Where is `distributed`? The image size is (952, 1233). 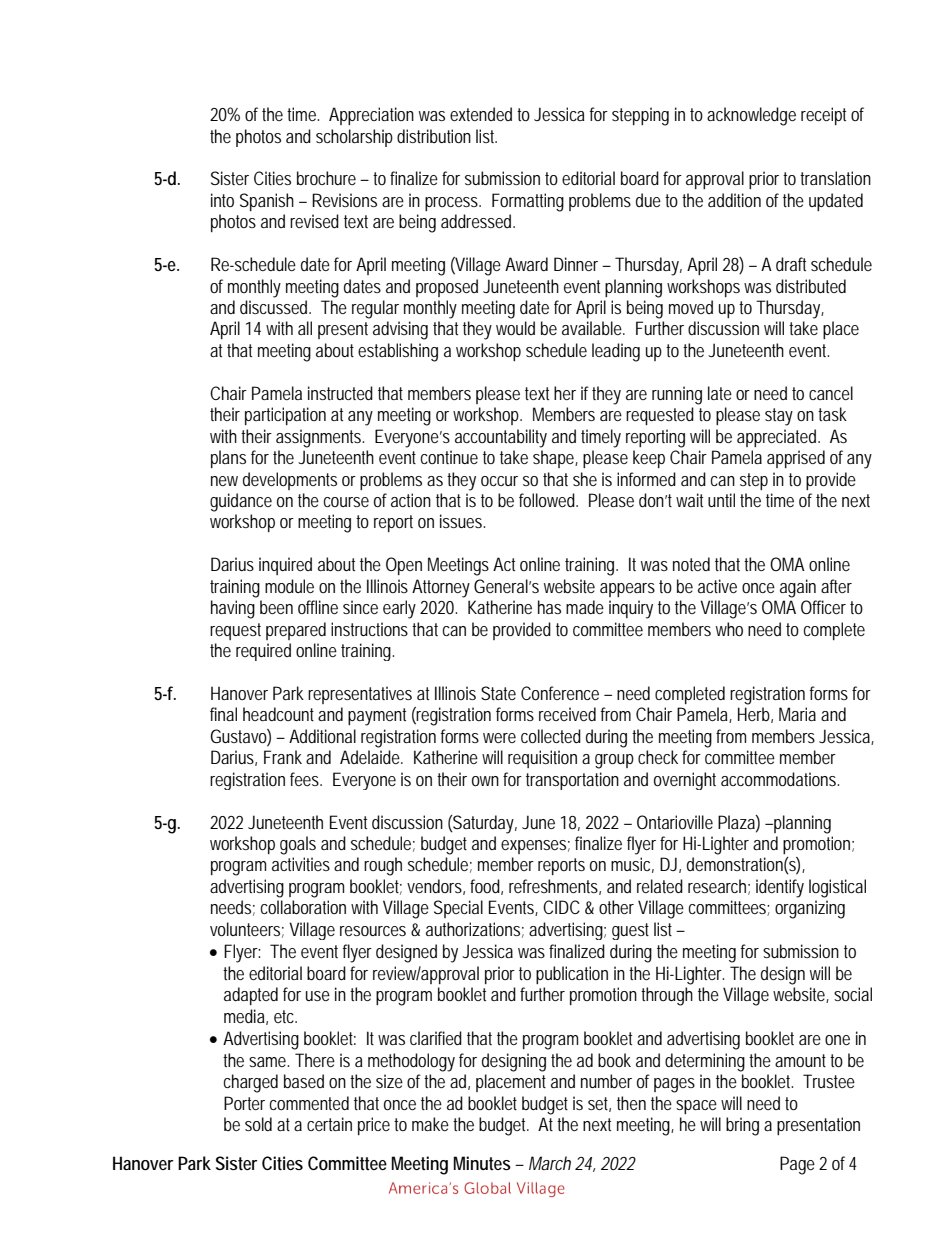 distributed is located at coordinates (811, 286).
